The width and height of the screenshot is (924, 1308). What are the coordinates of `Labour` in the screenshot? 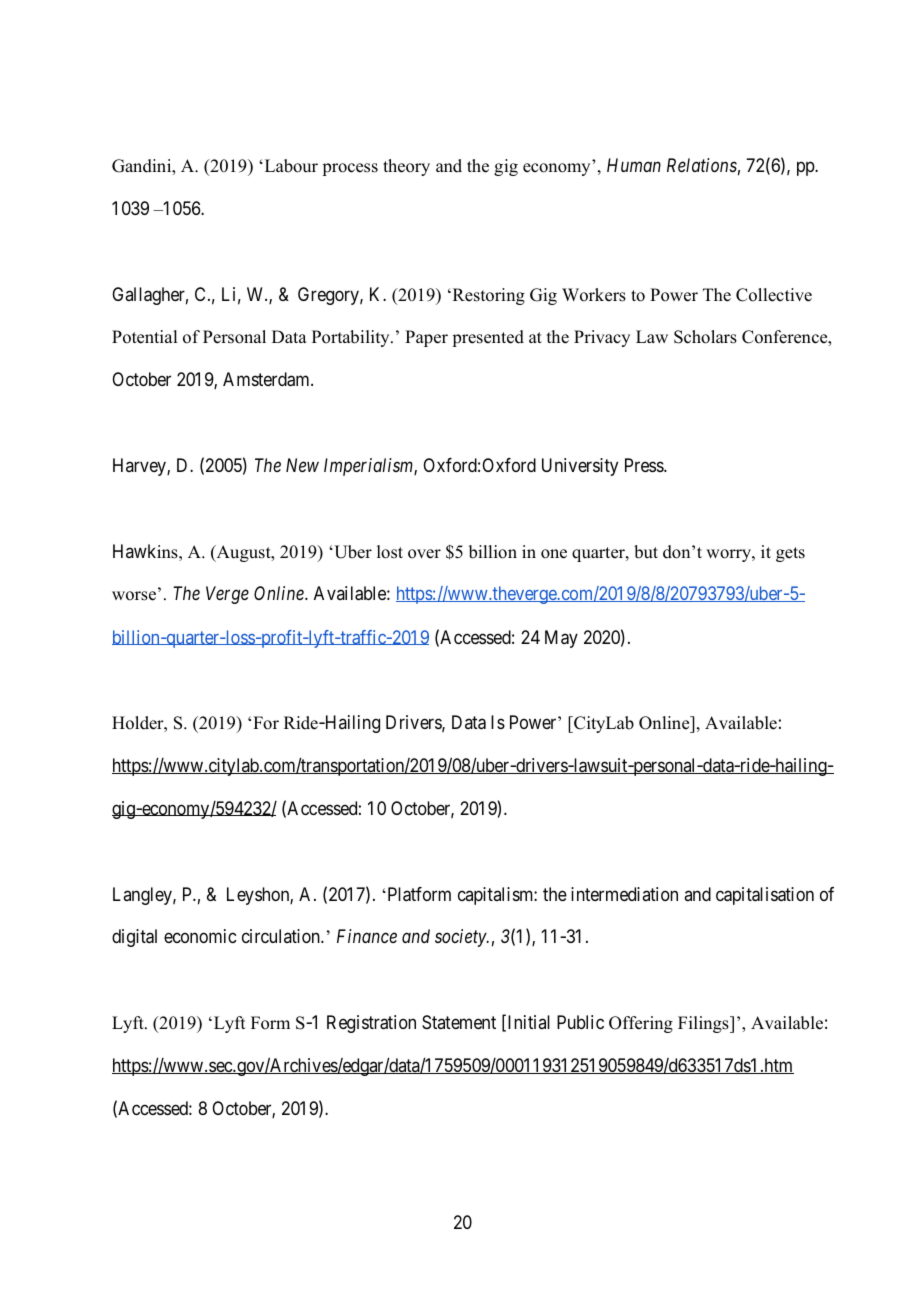 It's located at (290, 166).
